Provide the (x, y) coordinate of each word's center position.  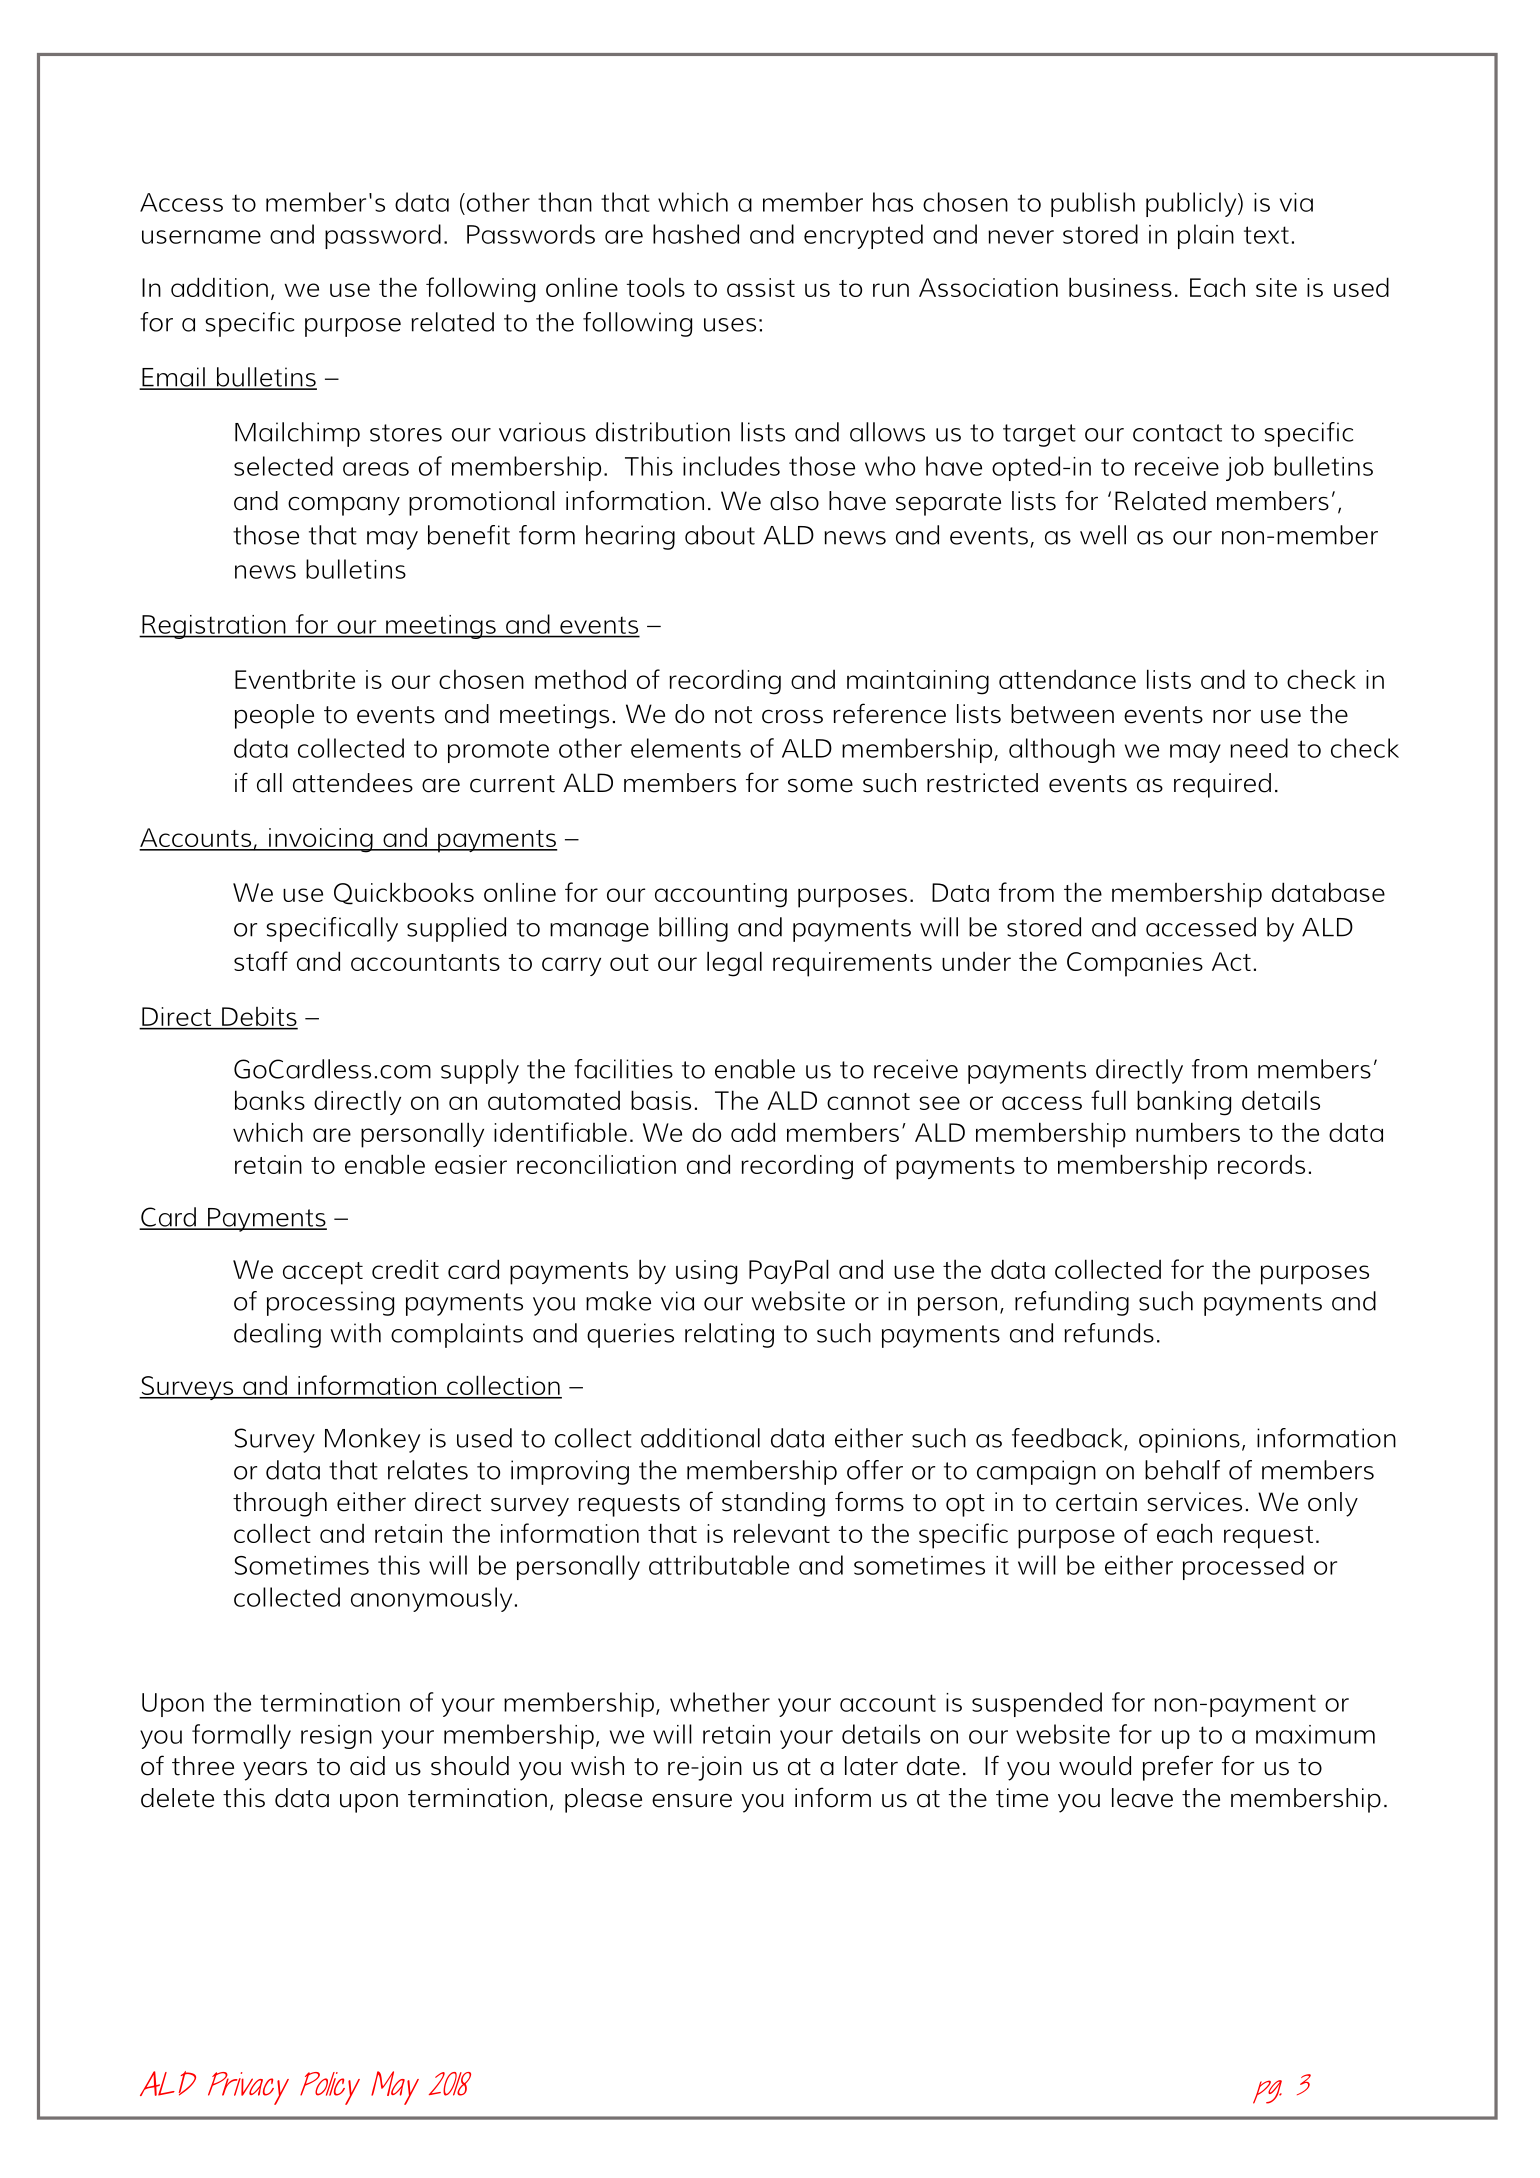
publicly (1192, 204)
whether (720, 1702)
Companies (1135, 964)
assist (761, 287)
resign (336, 1737)
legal (734, 964)
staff (261, 961)
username (201, 237)
